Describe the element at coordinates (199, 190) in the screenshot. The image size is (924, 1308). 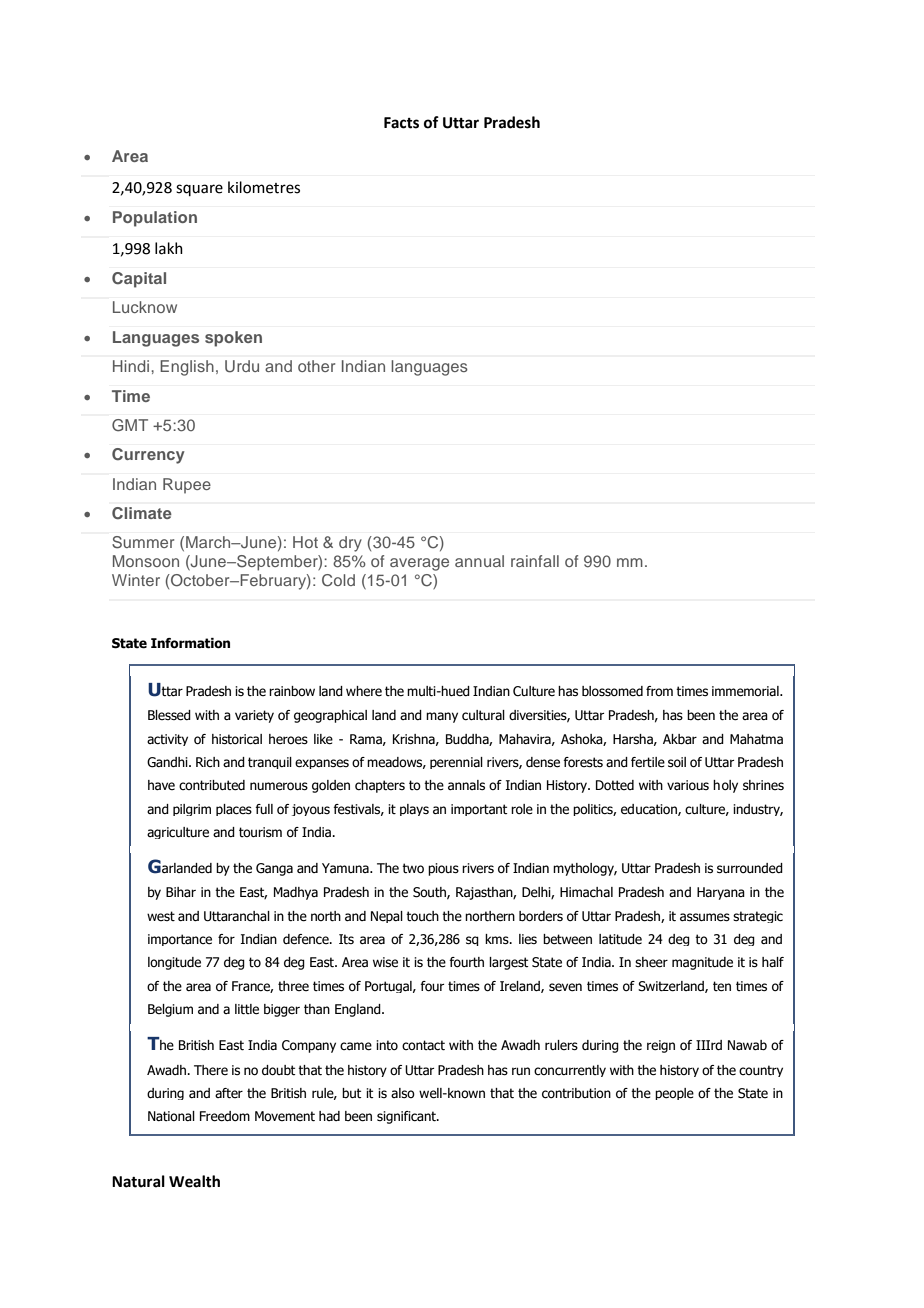
I see `square` at that location.
